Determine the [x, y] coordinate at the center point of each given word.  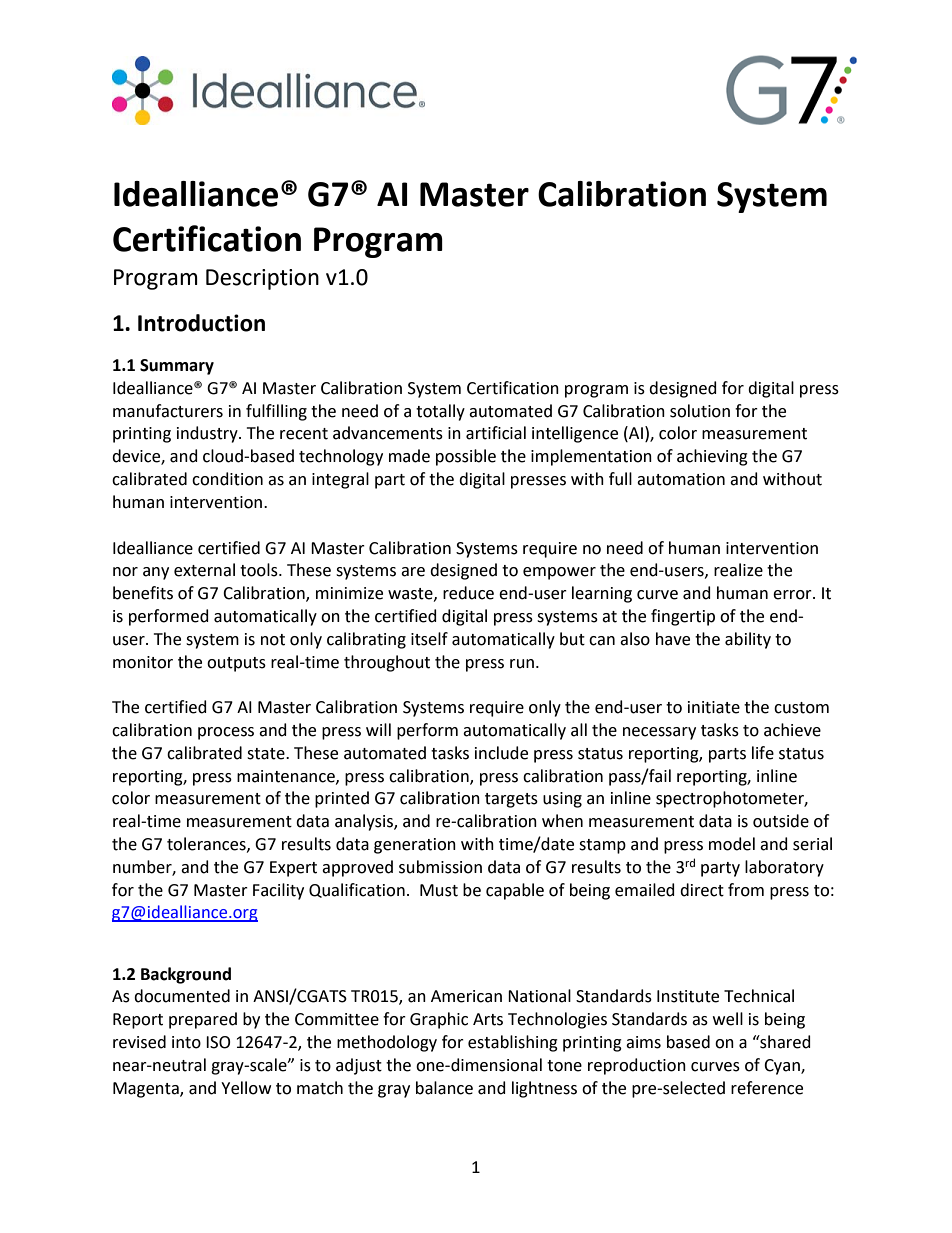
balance [444, 1088]
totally [440, 412]
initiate [714, 707]
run [522, 664]
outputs [236, 664]
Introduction [201, 323]
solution [700, 411]
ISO [218, 1042]
